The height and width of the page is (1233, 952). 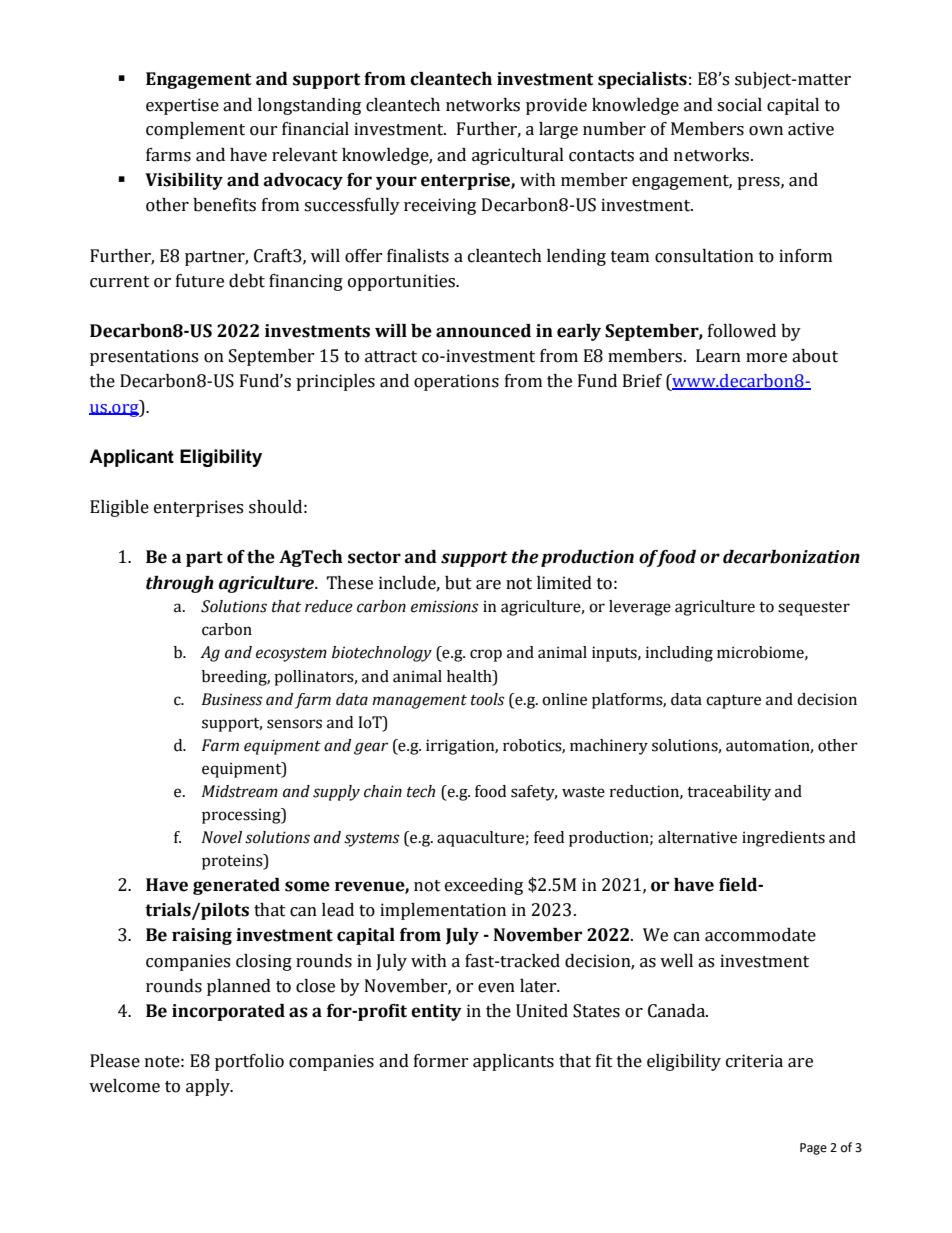 What do you see at coordinates (240, 791) in the page?
I see `Midstream` at bounding box center [240, 791].
